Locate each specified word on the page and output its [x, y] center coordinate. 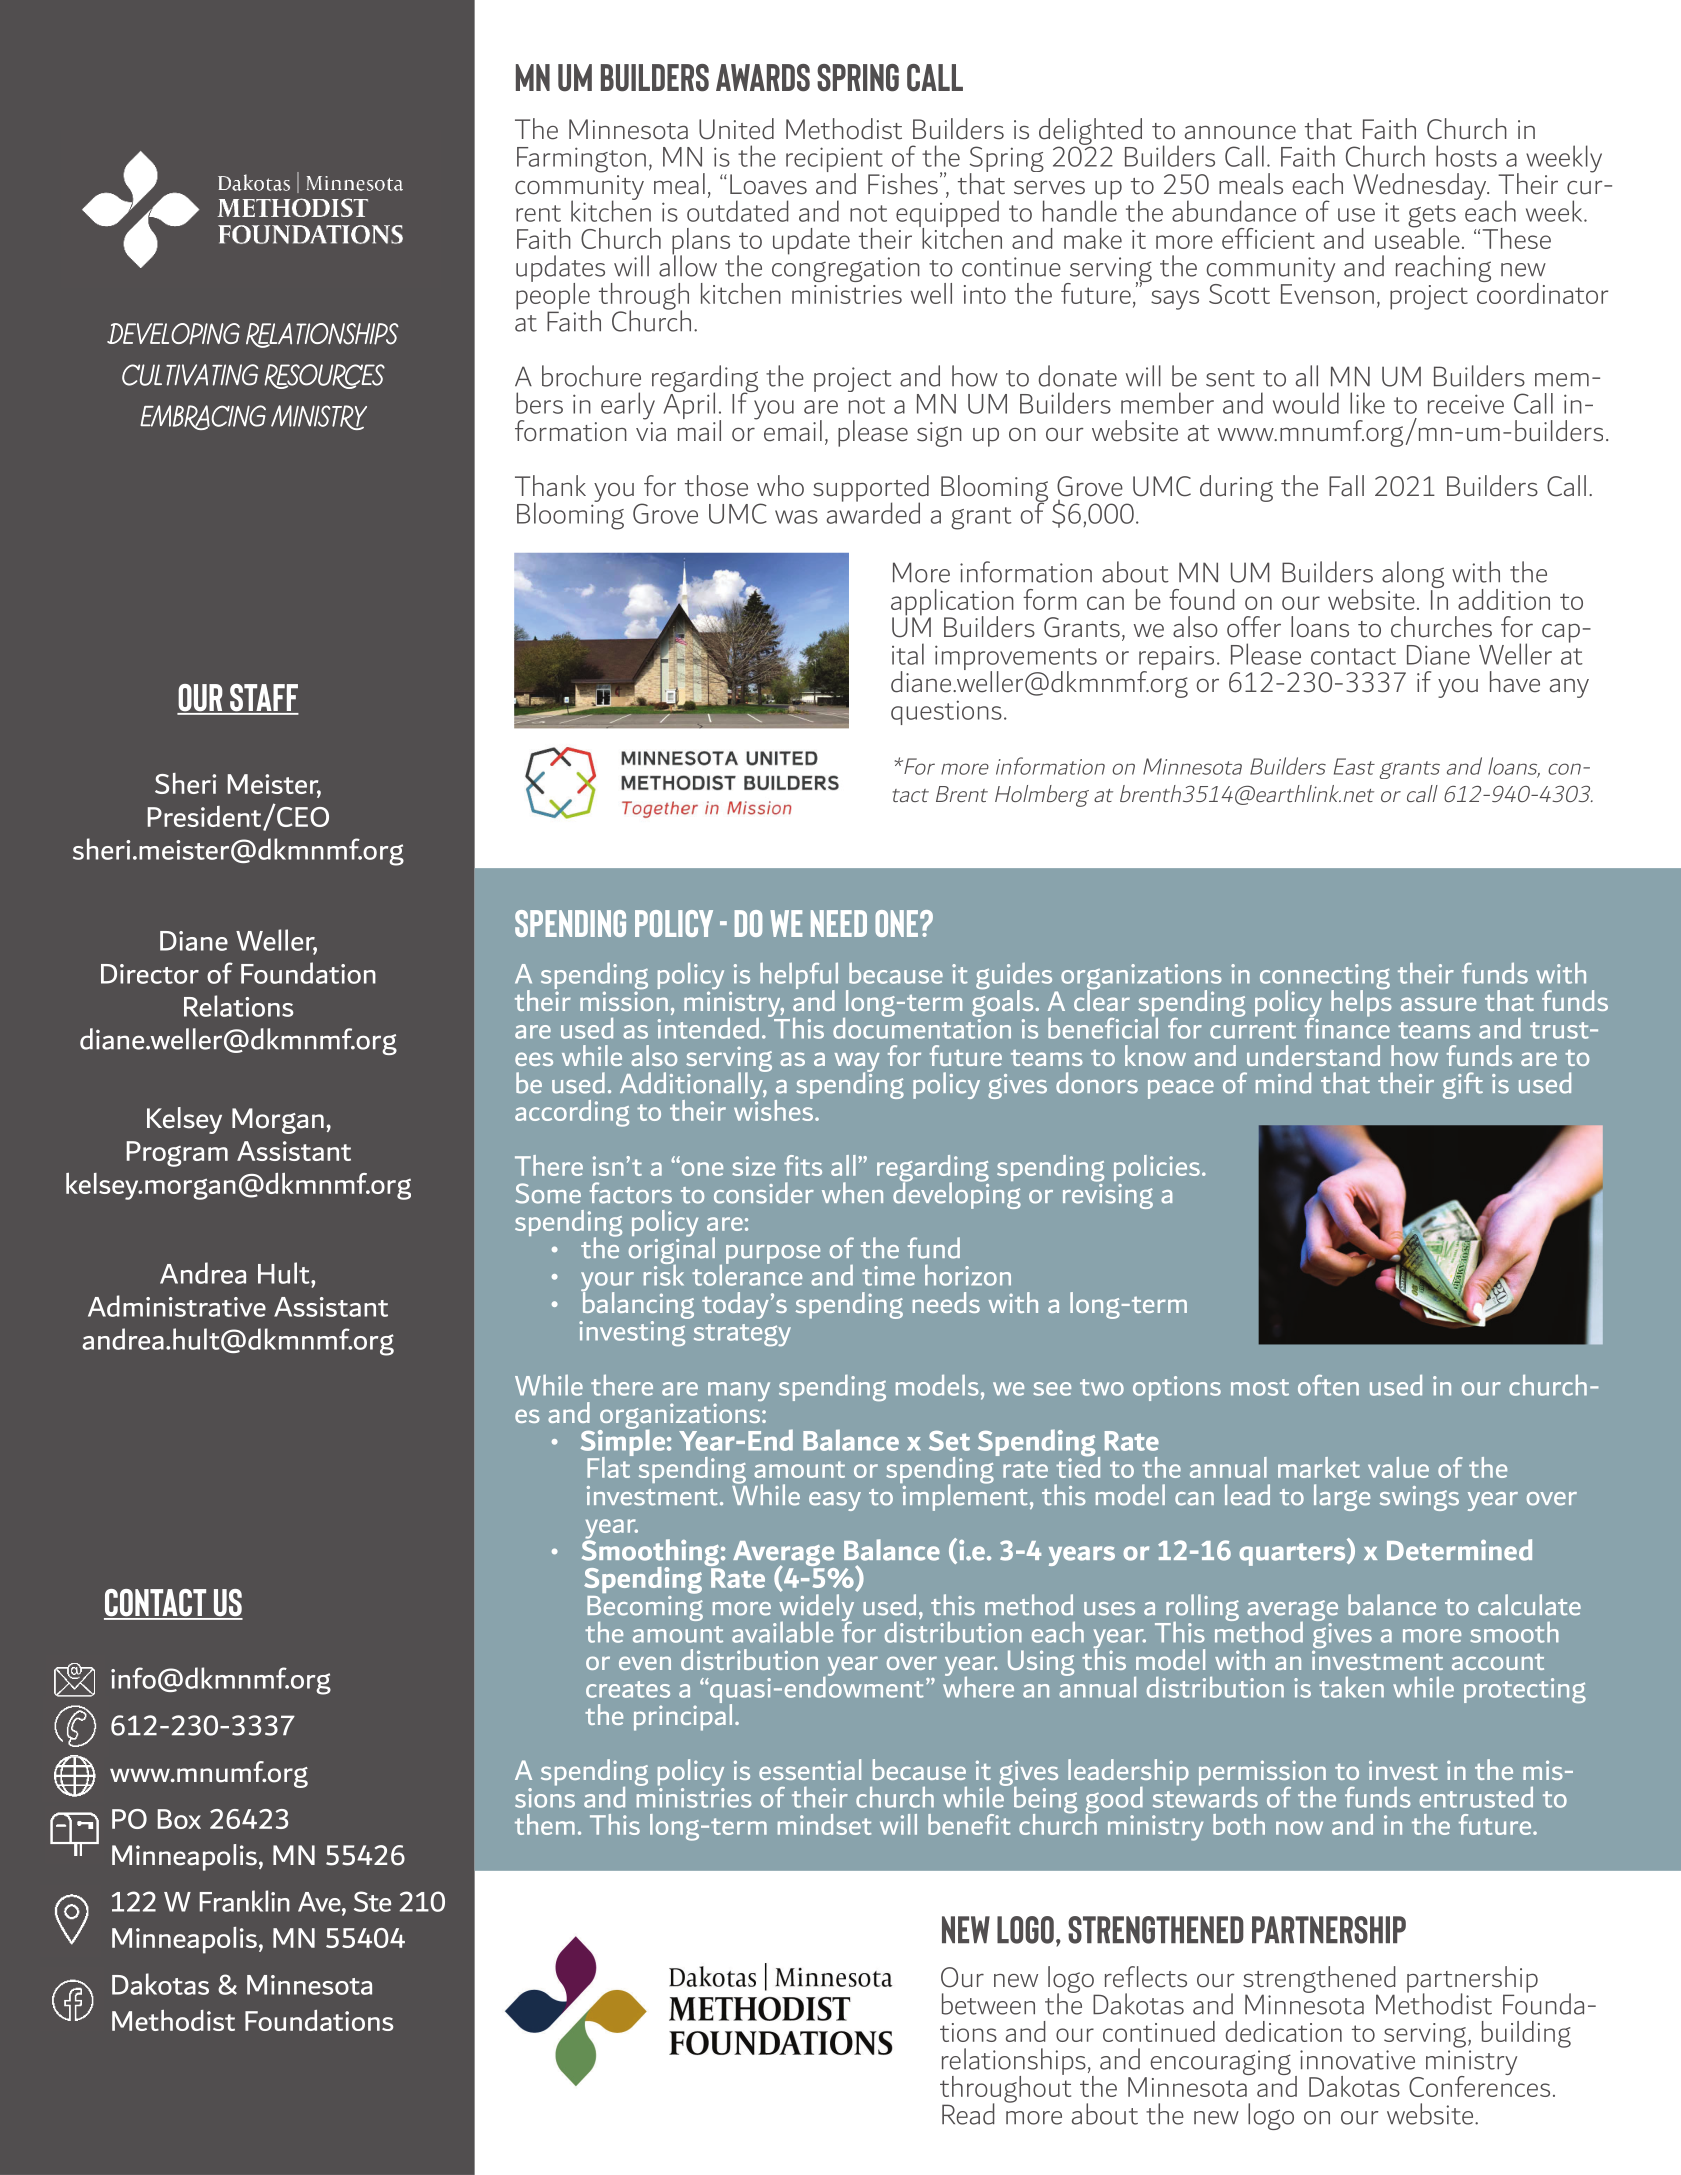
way [857, 1063]
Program [177, 1154]
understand [1313, 1055]
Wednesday [1421, 186]
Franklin [245, 1901]
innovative [1357, 2060]
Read [968, 2114]
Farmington [581, 160]
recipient [834, 161]
